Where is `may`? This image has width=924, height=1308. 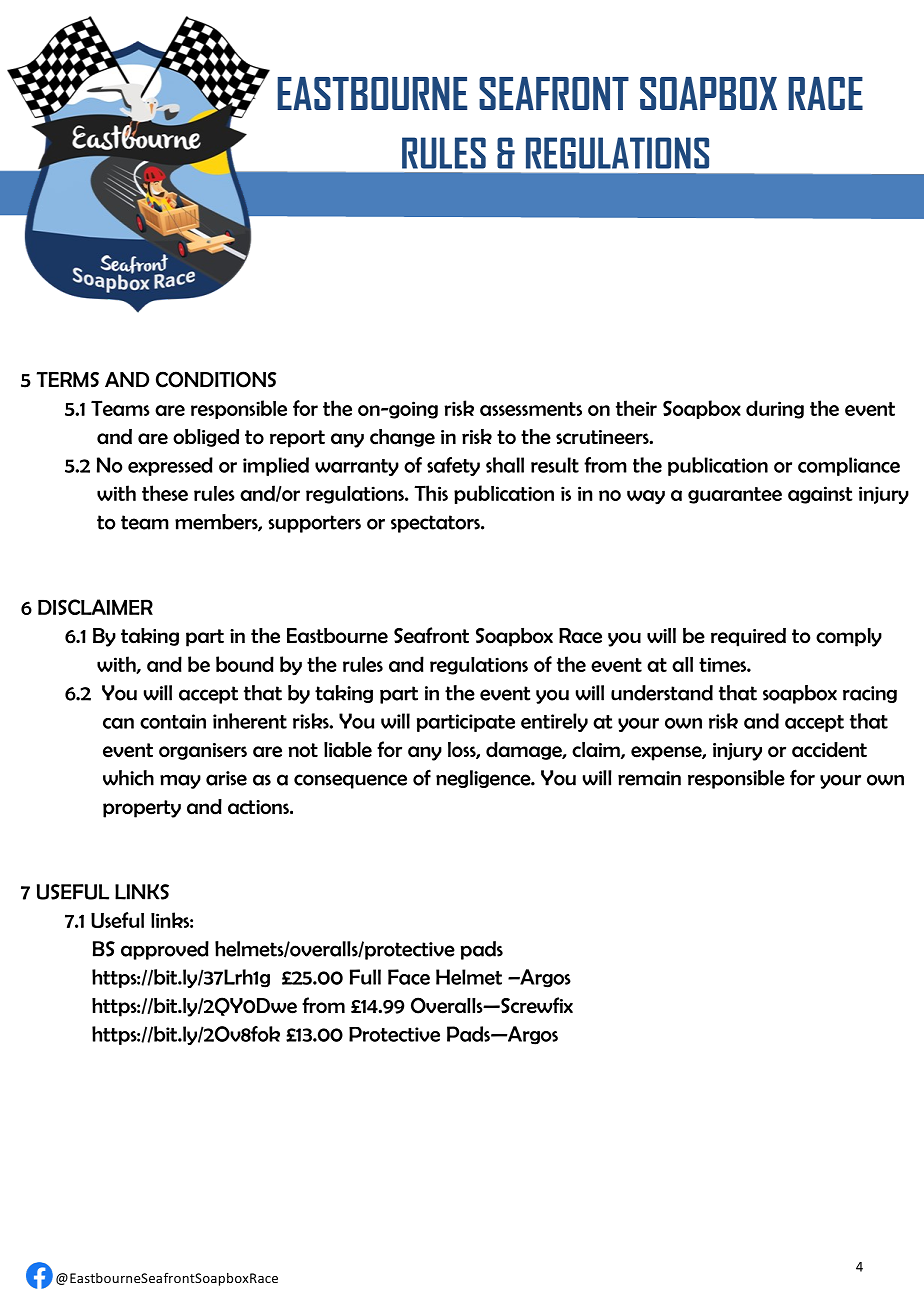
may is located at coordinates (180, 781).
